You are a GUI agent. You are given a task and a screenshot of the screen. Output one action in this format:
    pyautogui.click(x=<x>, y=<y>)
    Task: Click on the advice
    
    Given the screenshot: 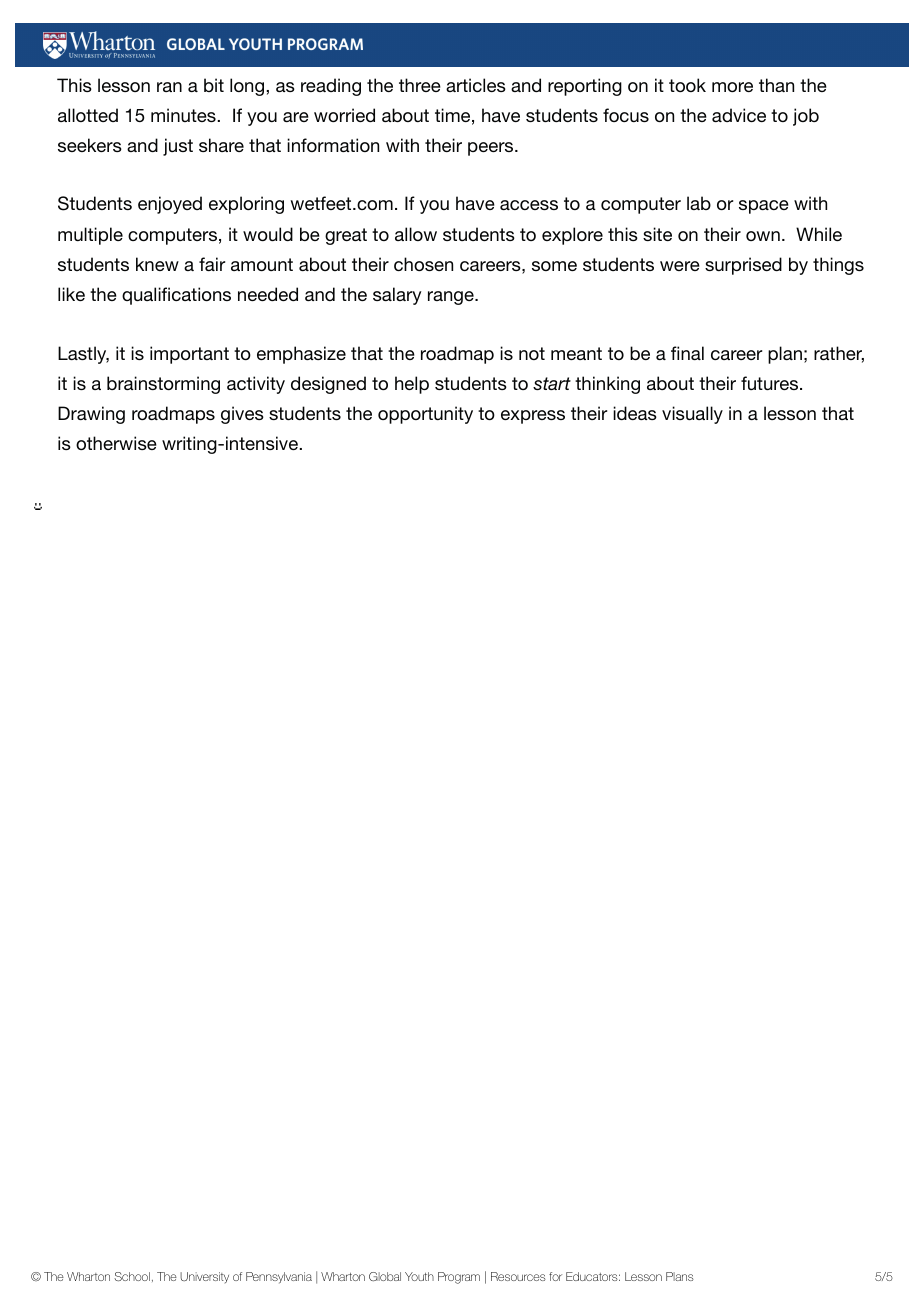 What is the action you would take?
    pyautogui.click(x=739, y=115)
